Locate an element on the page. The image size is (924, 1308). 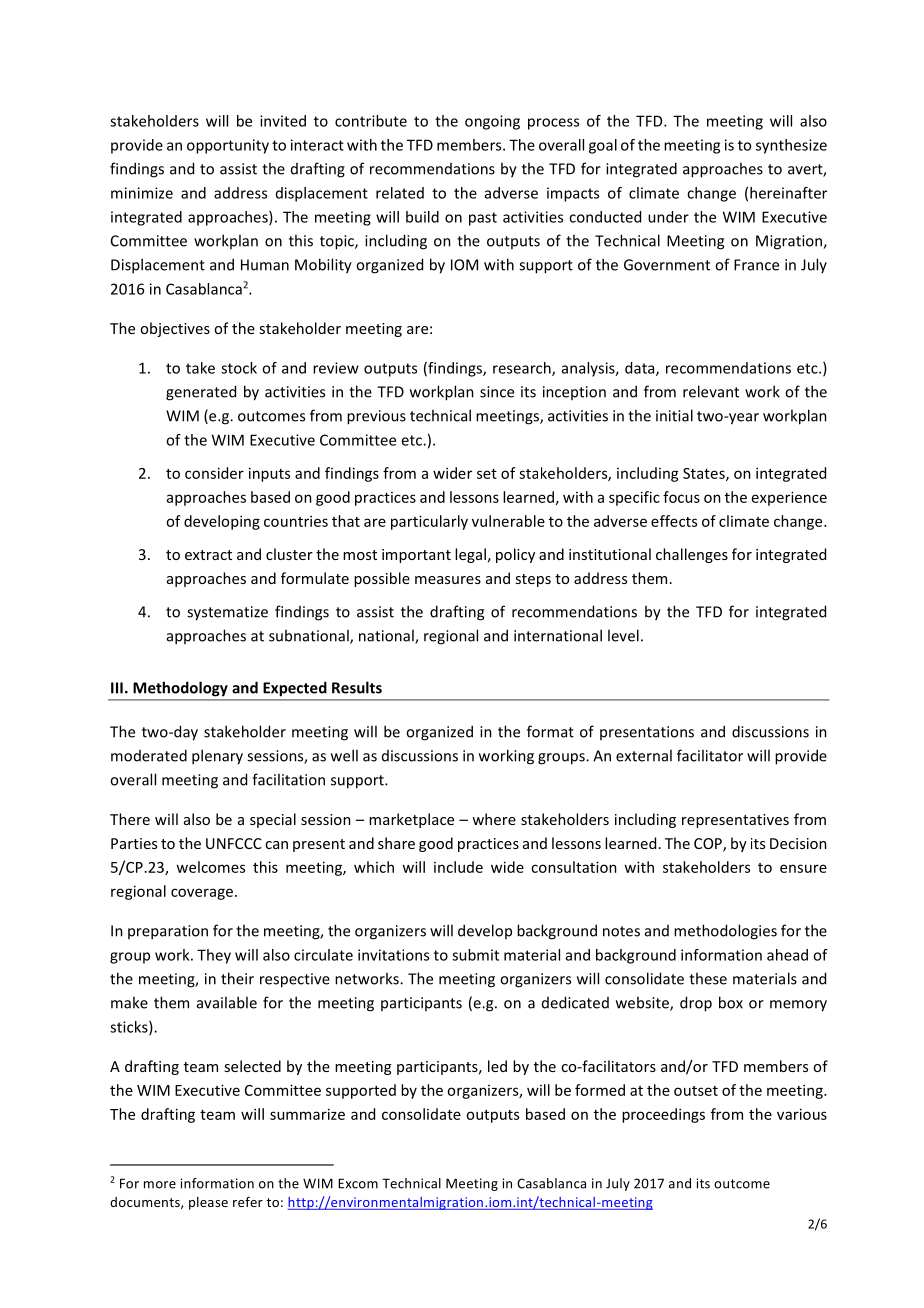
submit is located at coordinates (475, 955).
